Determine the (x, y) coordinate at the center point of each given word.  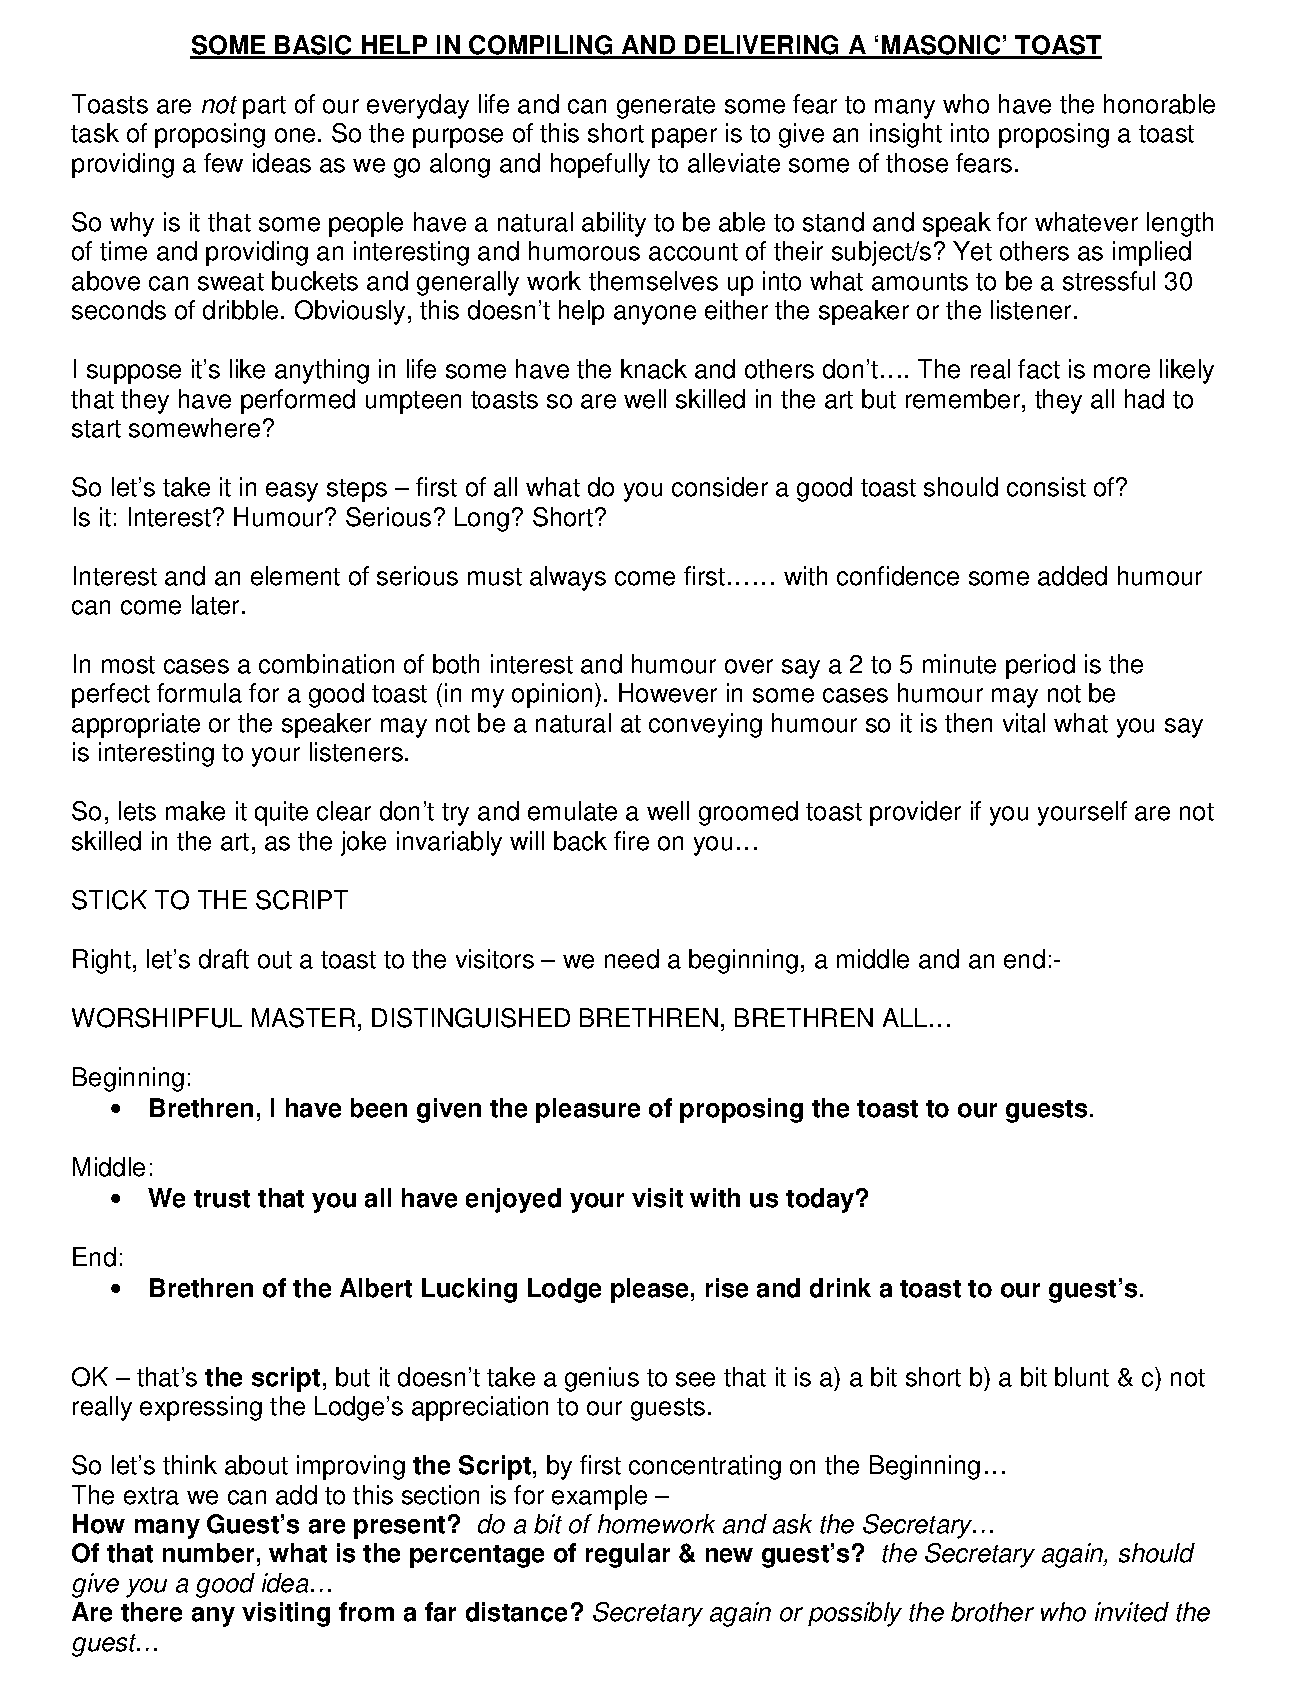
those (917, 163)
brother (992, 1612)
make (195, 811)
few (223, 163)
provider (915, 813)
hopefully (600, 165)
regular (628, 1555)
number (208, 1553)
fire (631, 841)
